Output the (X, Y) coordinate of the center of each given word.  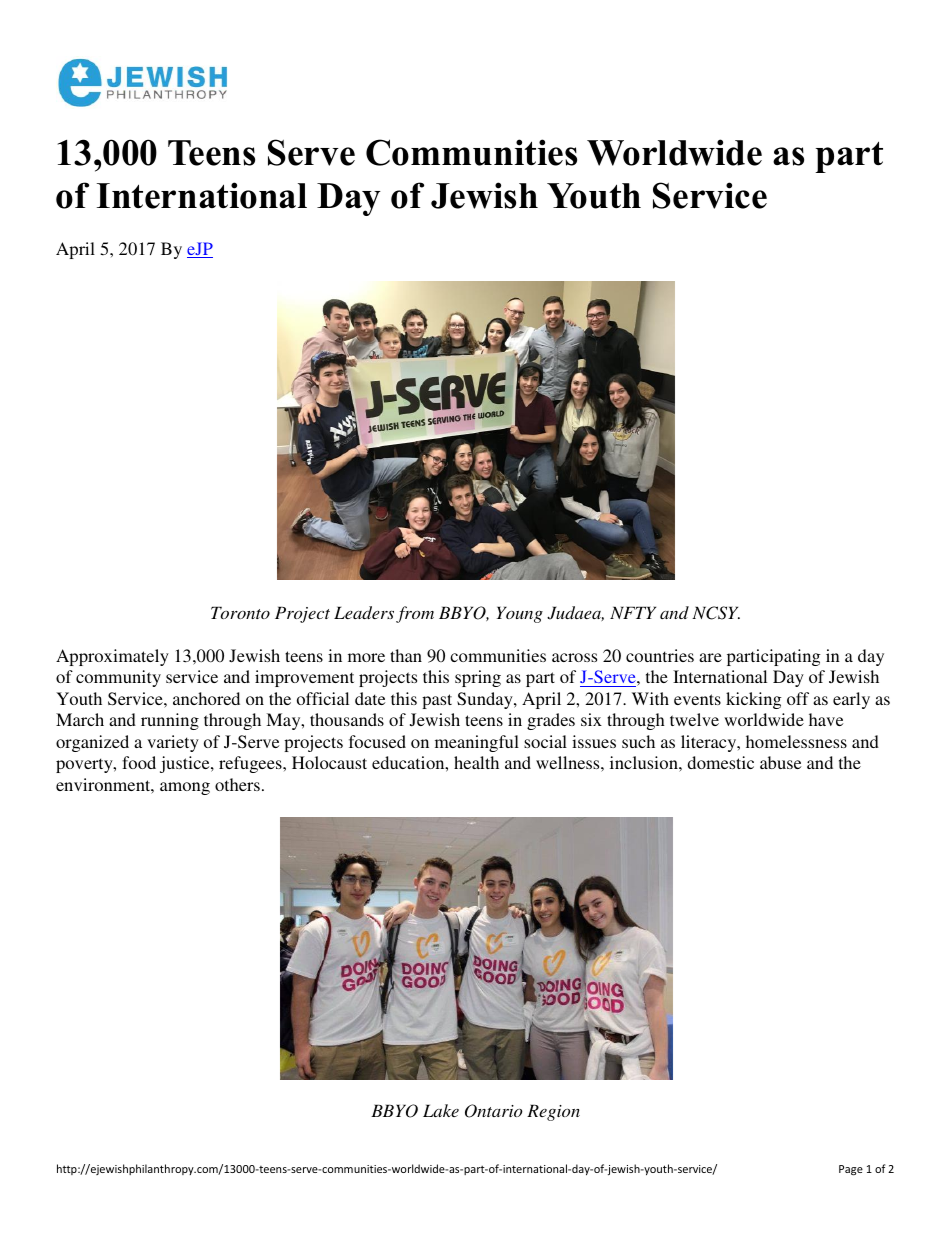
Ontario (494, 1111)
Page (851, 1170)
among (185, 788)
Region (553, 1112)
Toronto (240, 612)
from (415, 614)
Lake (441, 1110)
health (476, 762)
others (237, 784)
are (710, 657)
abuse (780, 762)
